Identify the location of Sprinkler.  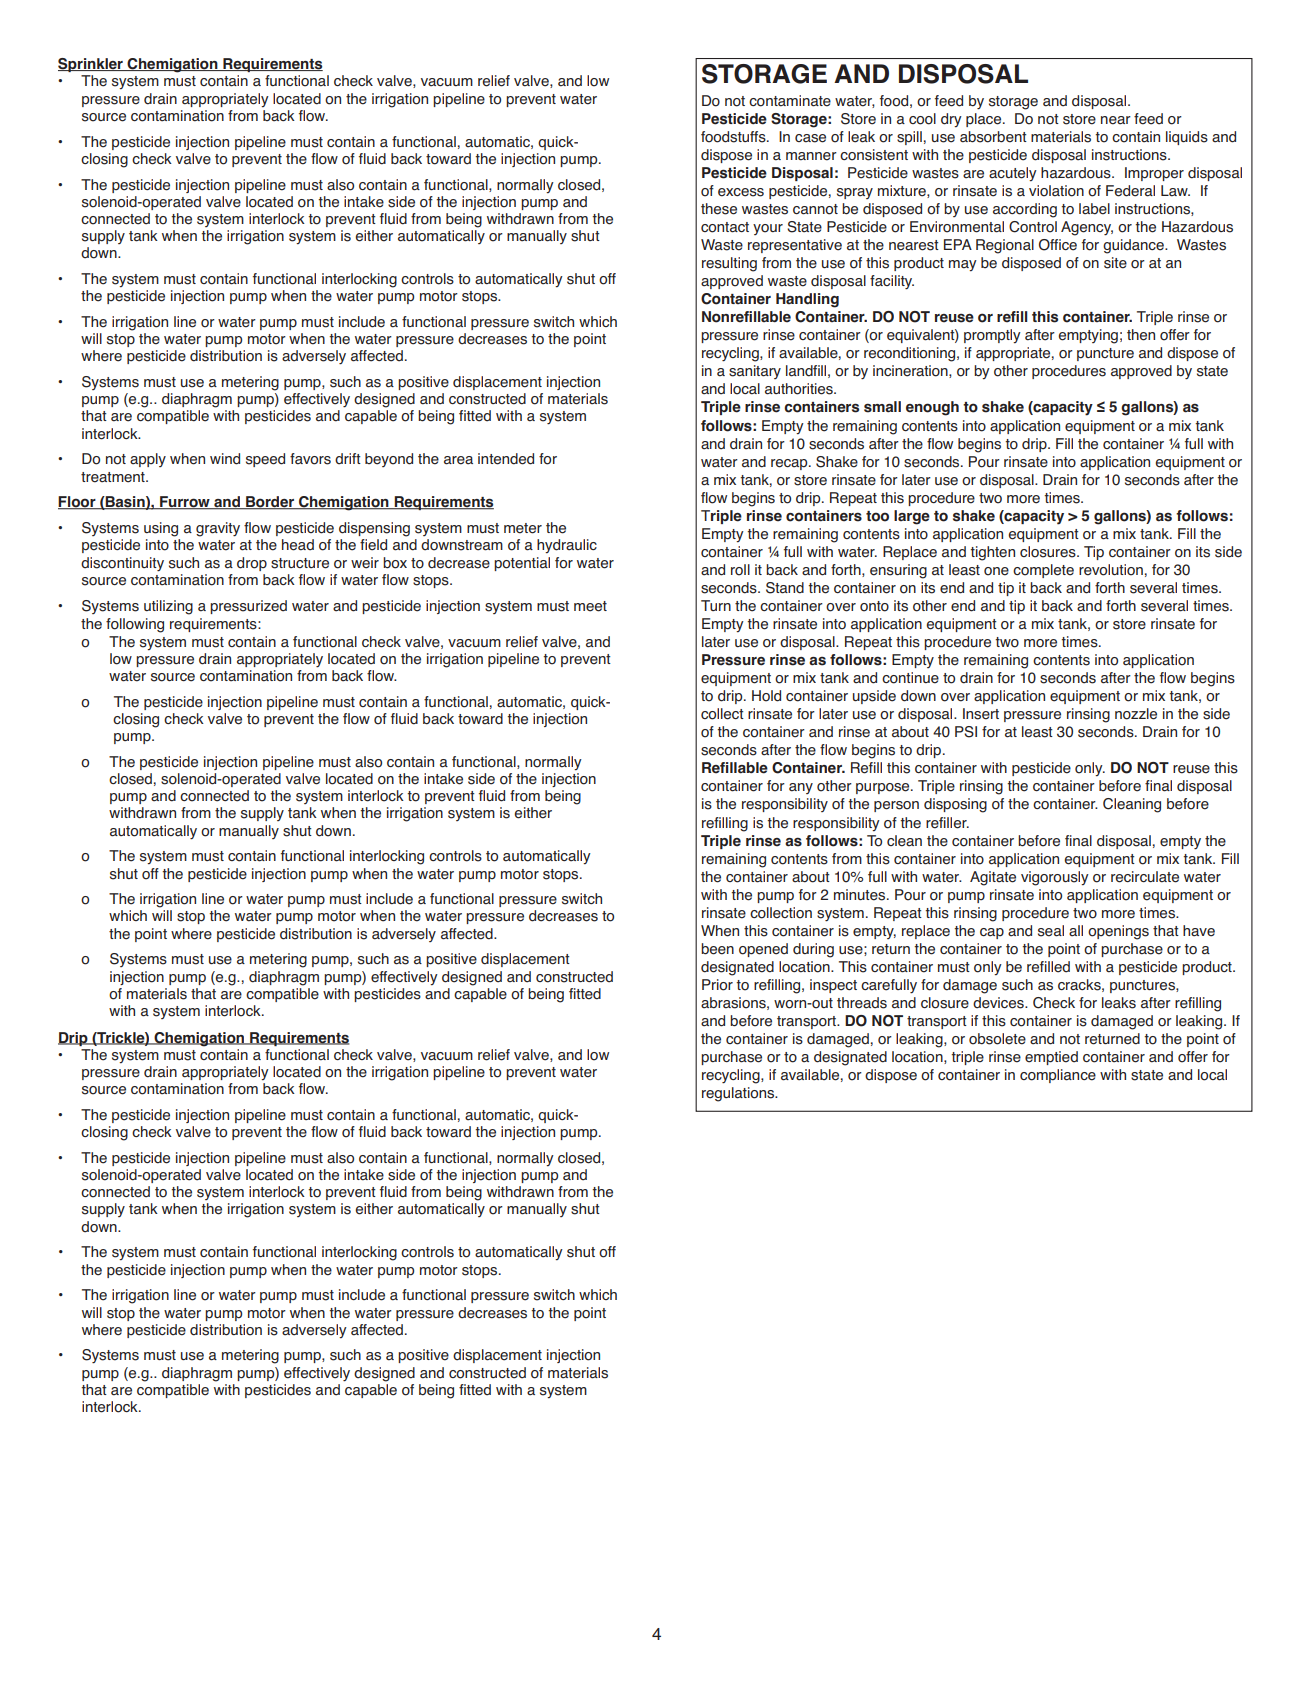
(91, 65).
